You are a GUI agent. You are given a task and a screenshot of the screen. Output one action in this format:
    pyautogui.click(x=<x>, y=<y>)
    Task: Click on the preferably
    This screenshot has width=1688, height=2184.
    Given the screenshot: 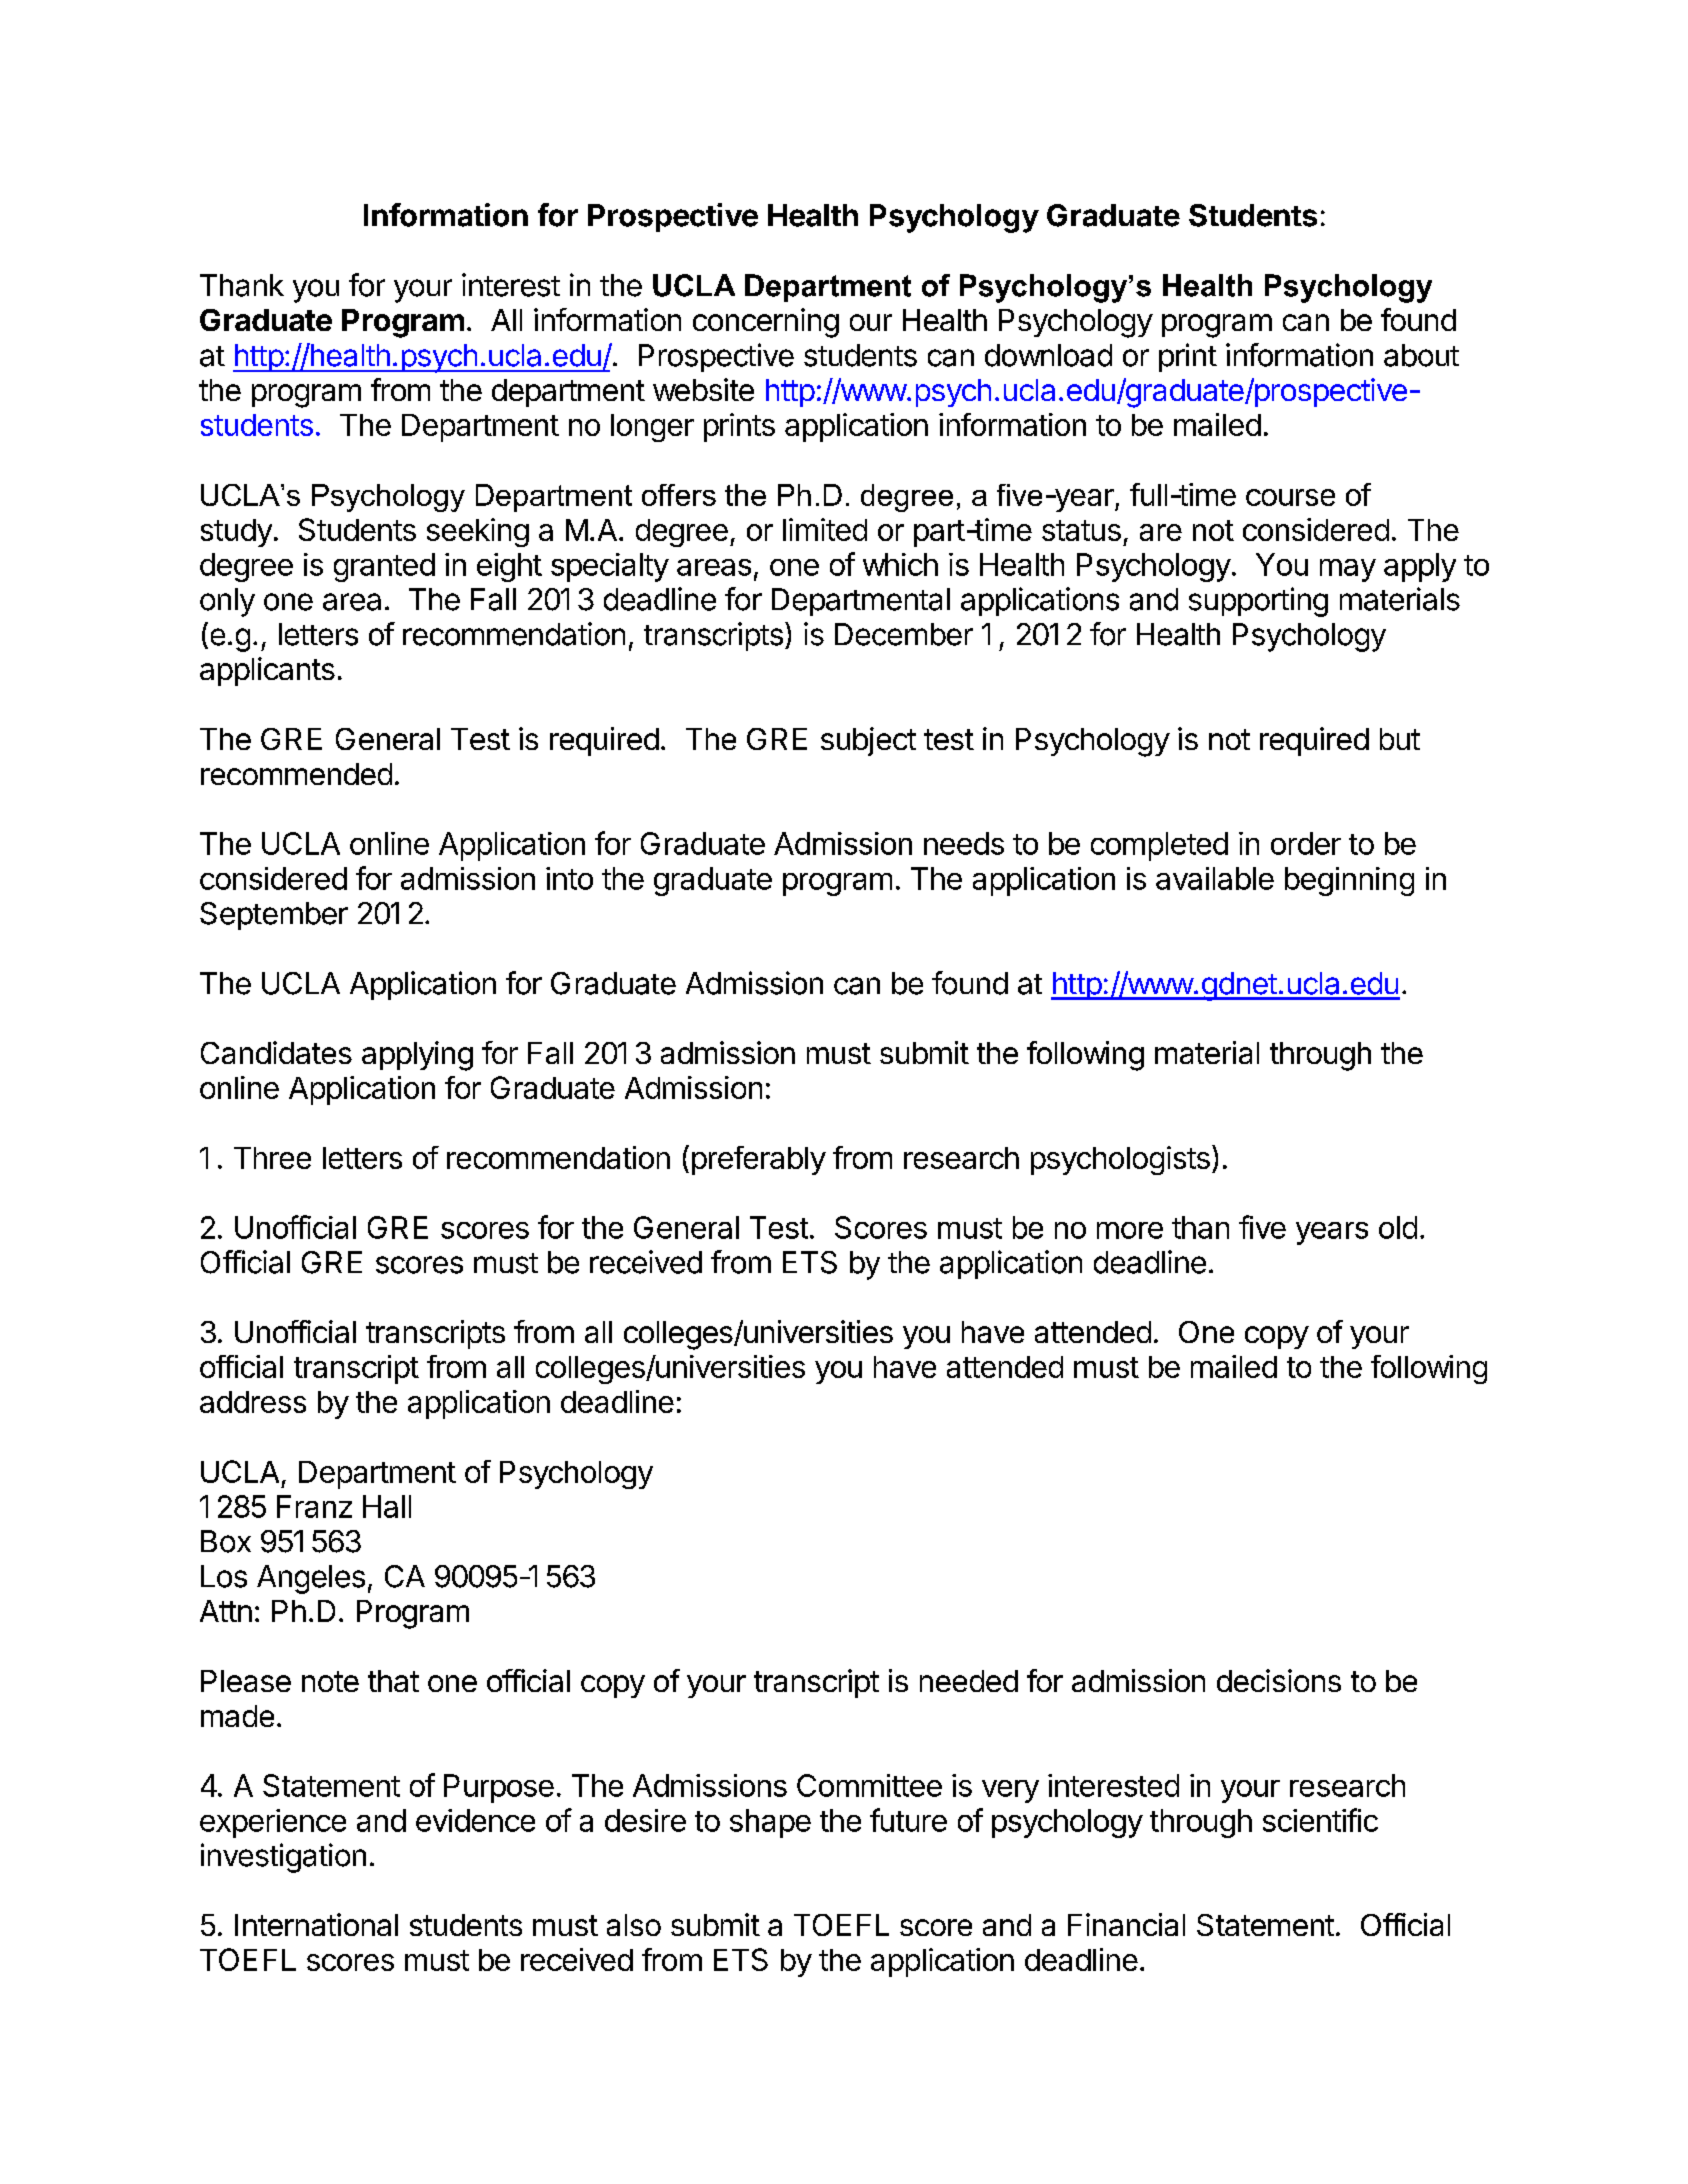 What is the action you would take?
    pyautogui.click(x=759, y=1160)
